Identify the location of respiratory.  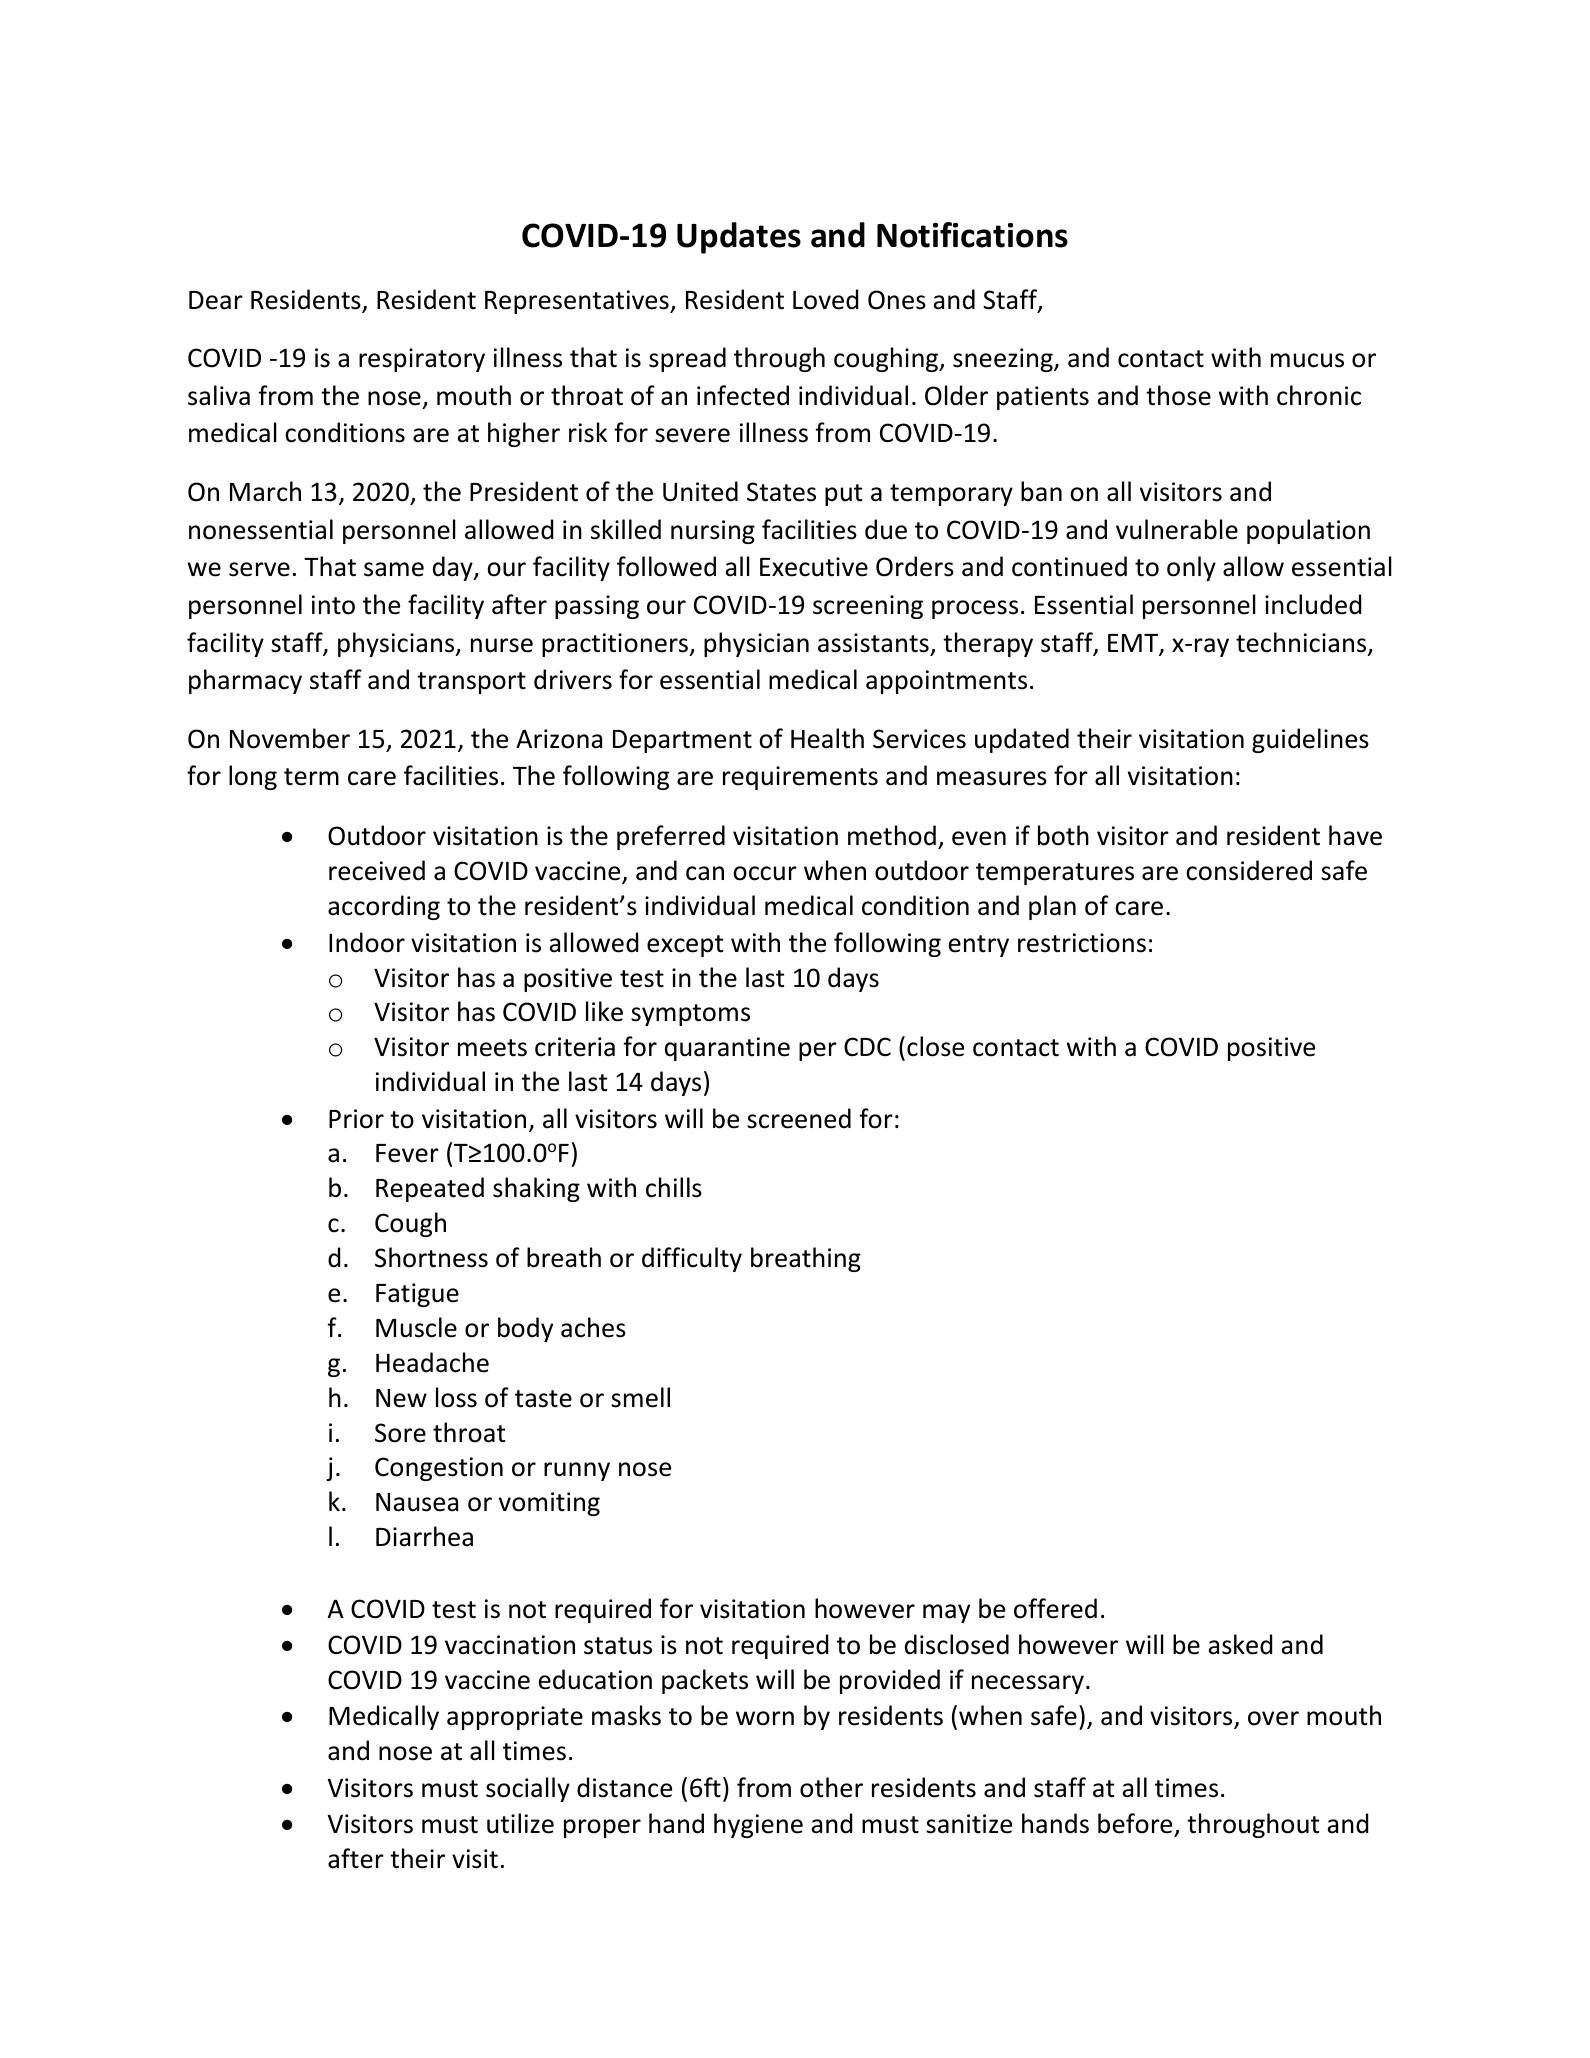
(422, 360).
